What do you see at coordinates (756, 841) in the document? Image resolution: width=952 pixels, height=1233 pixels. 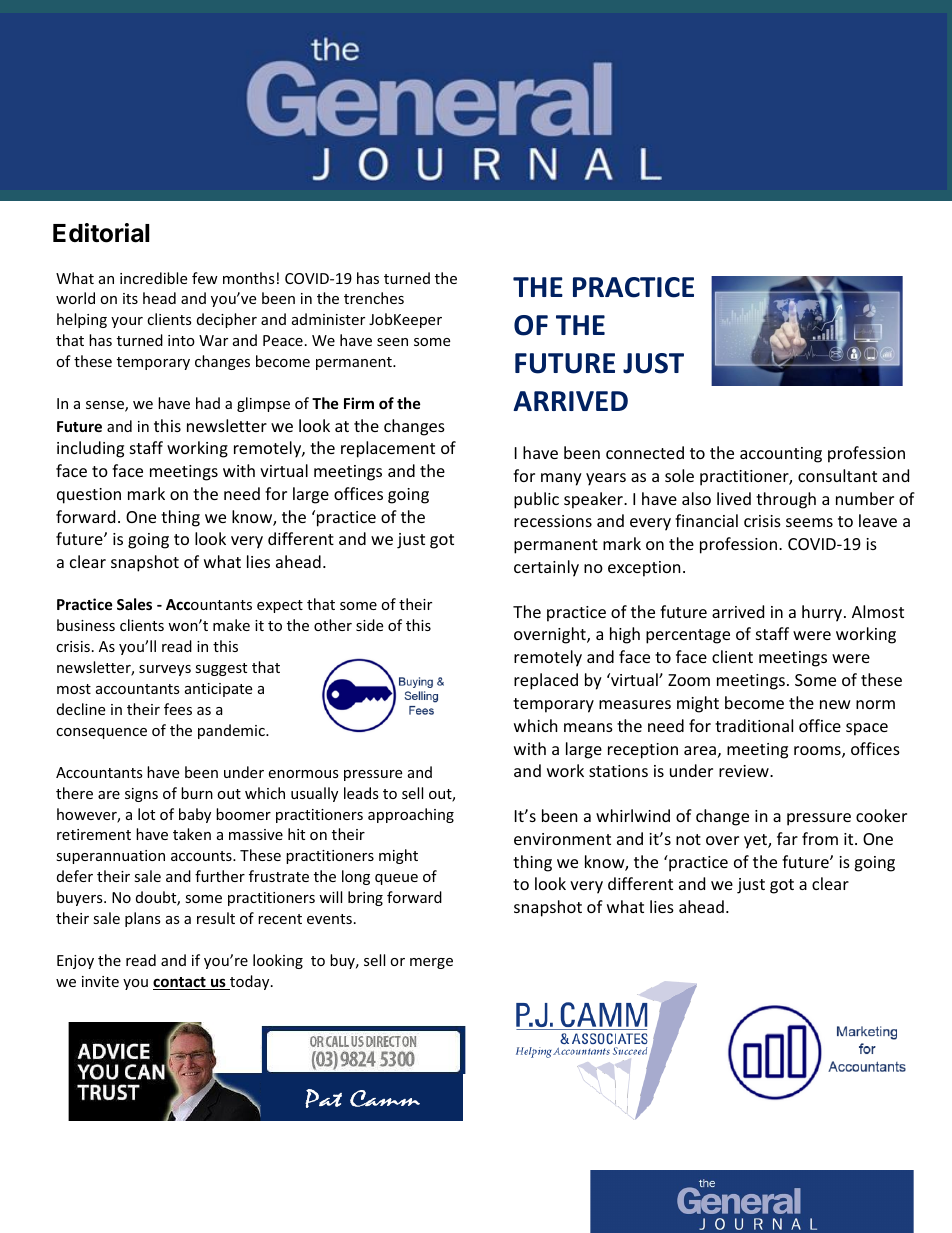 I see `yet` at bounding box center [756, 841].
